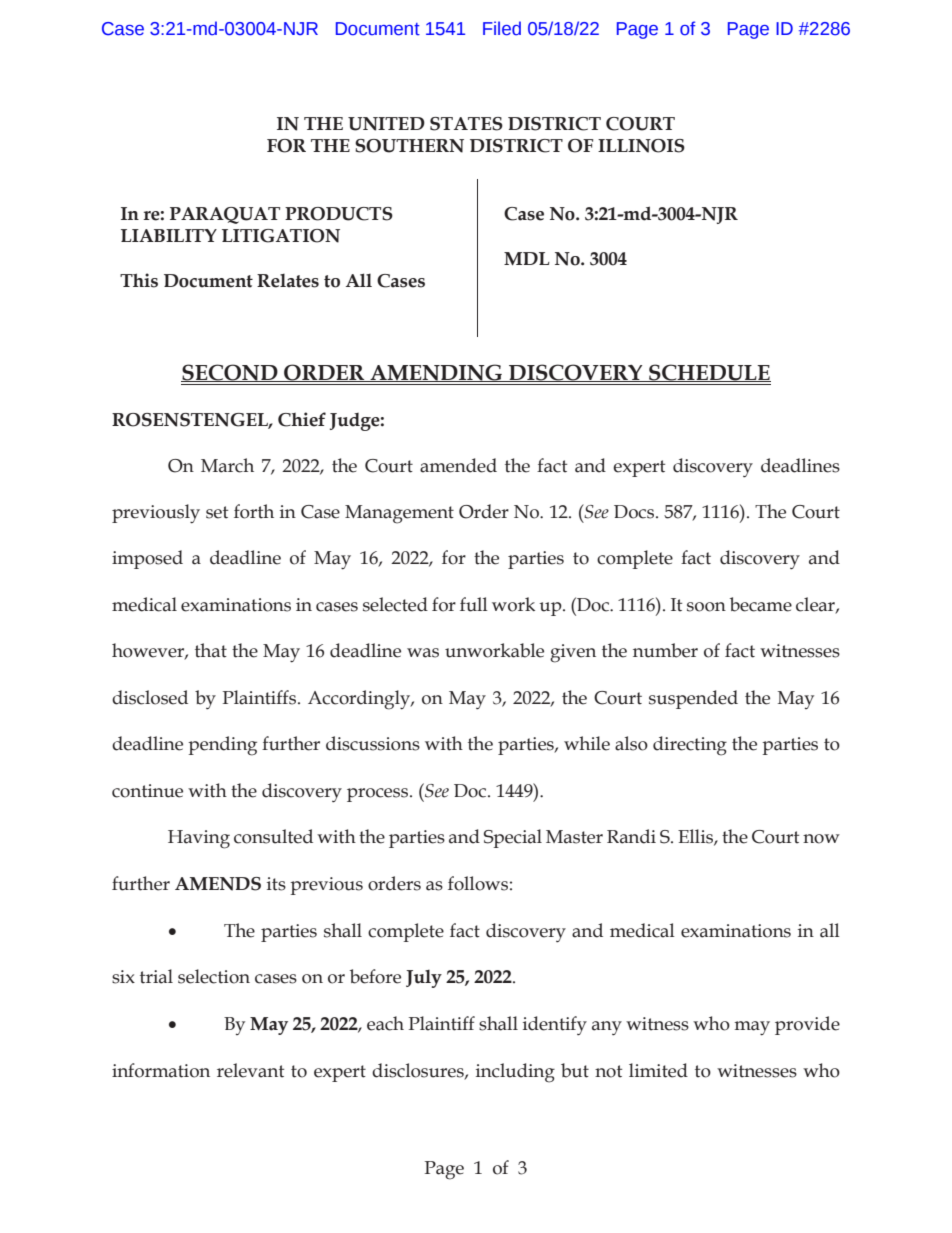 The image size is (952, 1233). What do you see at coordinates (250, 1070) in the screenshot?
I see `relevant` at bounding box center [250, 1070].
